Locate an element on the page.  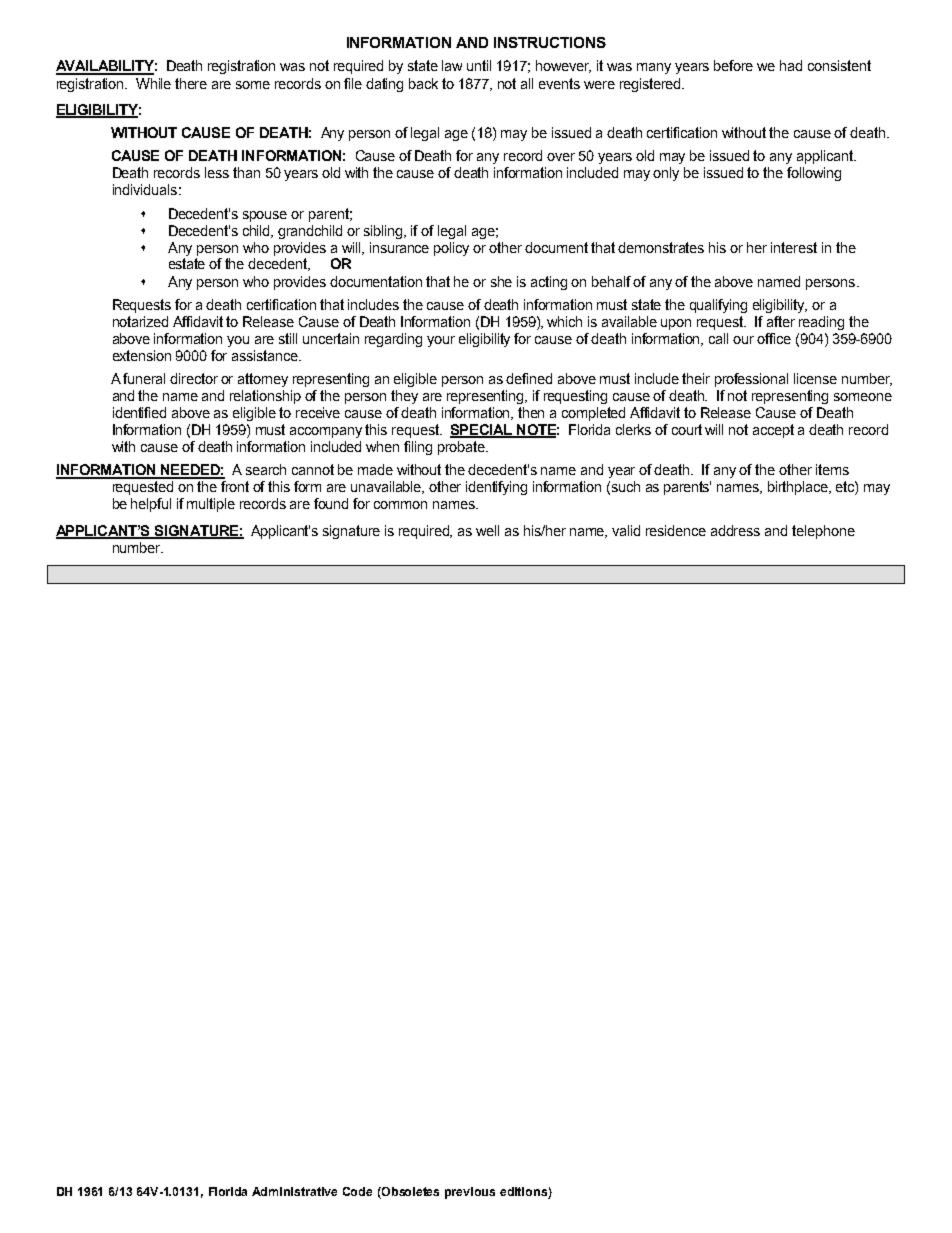
assistance is located at coordinates (266, 355).
